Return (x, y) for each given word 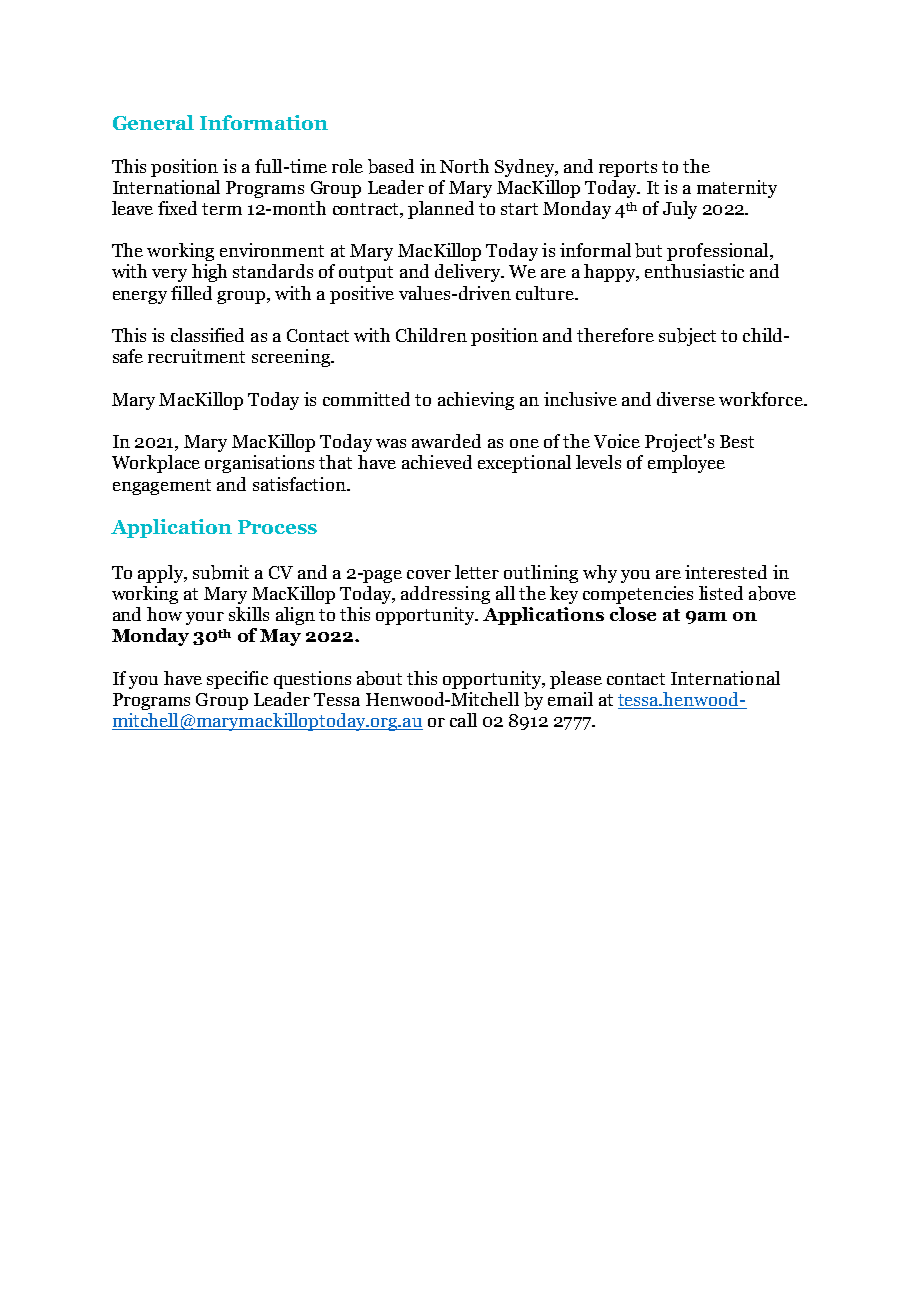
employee (686, 464)
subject (687, 337)
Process (277, 527)
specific (237, 680)
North (464, 166)
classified (207, 335)
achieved (437, 462)
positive (362, 295)
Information (264, 122)
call (463, 720)
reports (628, 169)
